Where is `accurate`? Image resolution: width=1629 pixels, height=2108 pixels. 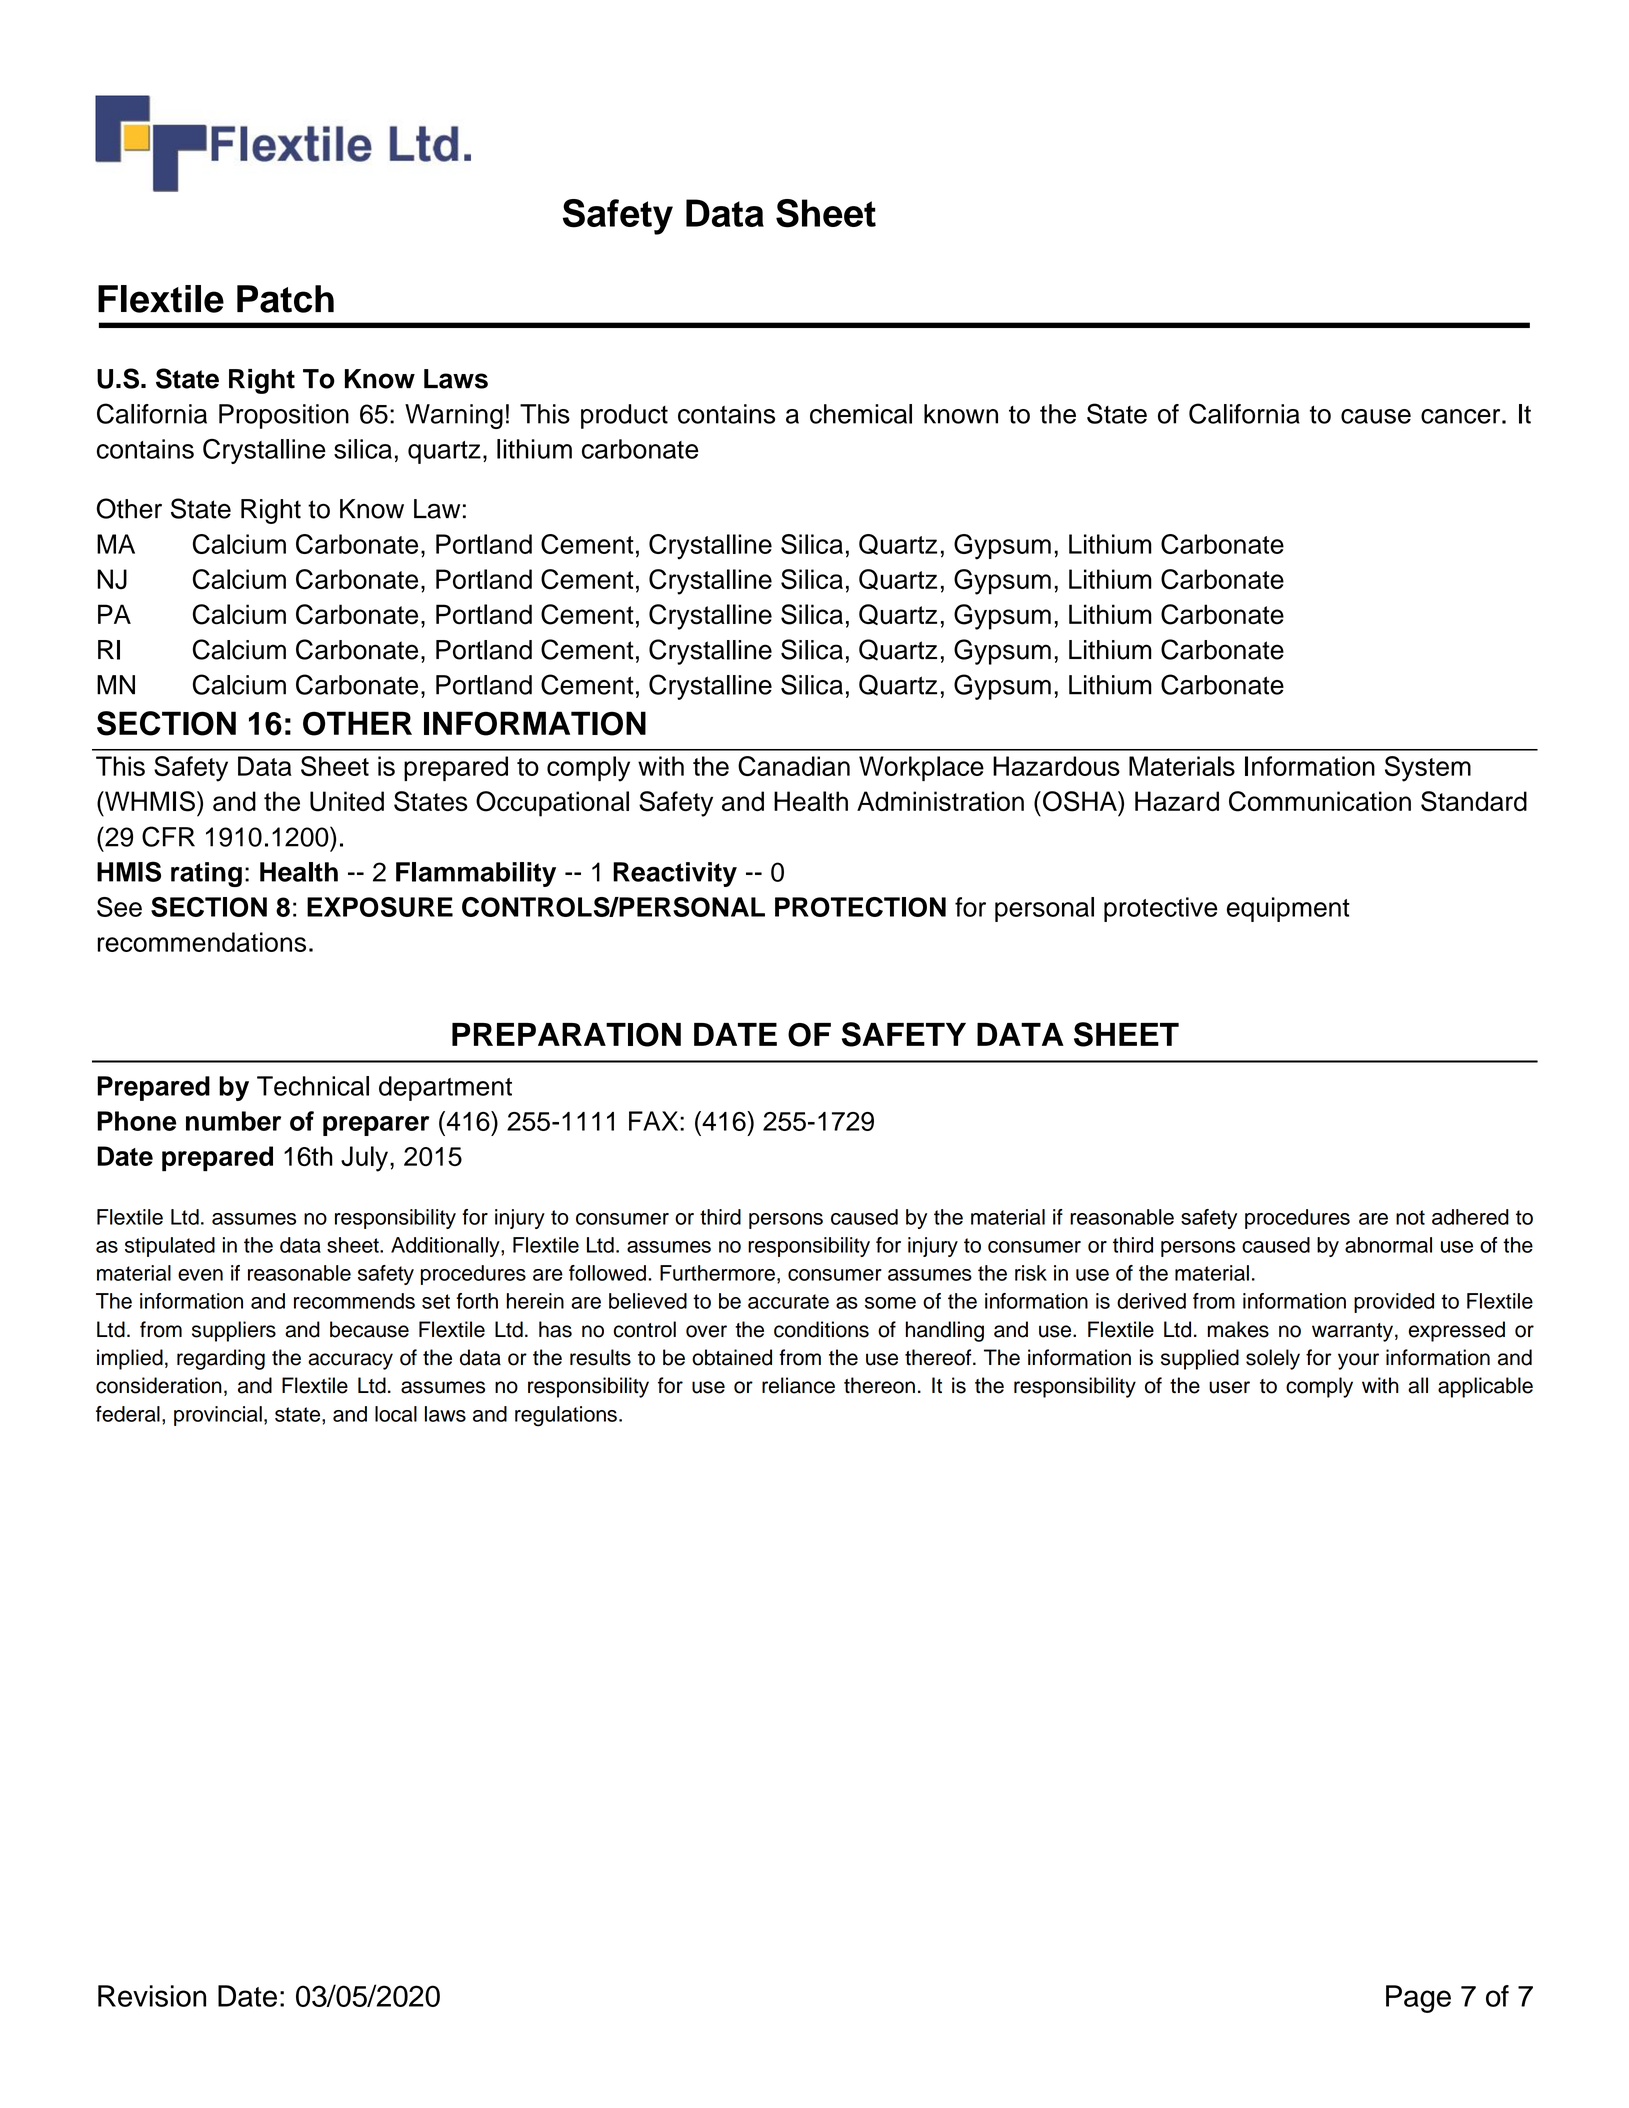 accurate is located at coordinates (788, 1301).
